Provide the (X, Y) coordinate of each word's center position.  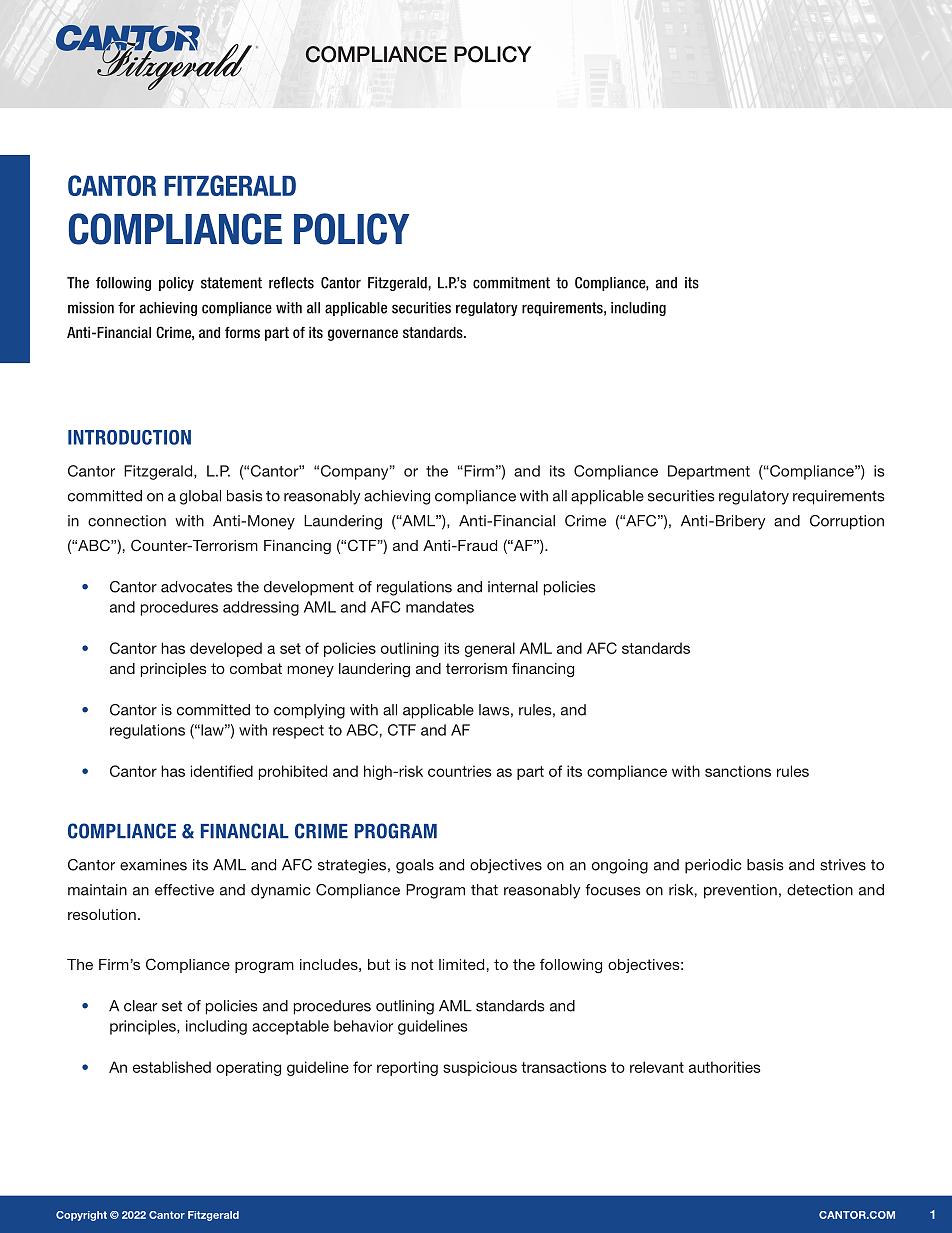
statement (231, 283)
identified (222, 771)
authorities (725, 1067)
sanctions (738, 771)
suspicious (480, 1068)
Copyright (81, 1216)
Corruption (847, 522)
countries (460, 771)
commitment (511, 283)
